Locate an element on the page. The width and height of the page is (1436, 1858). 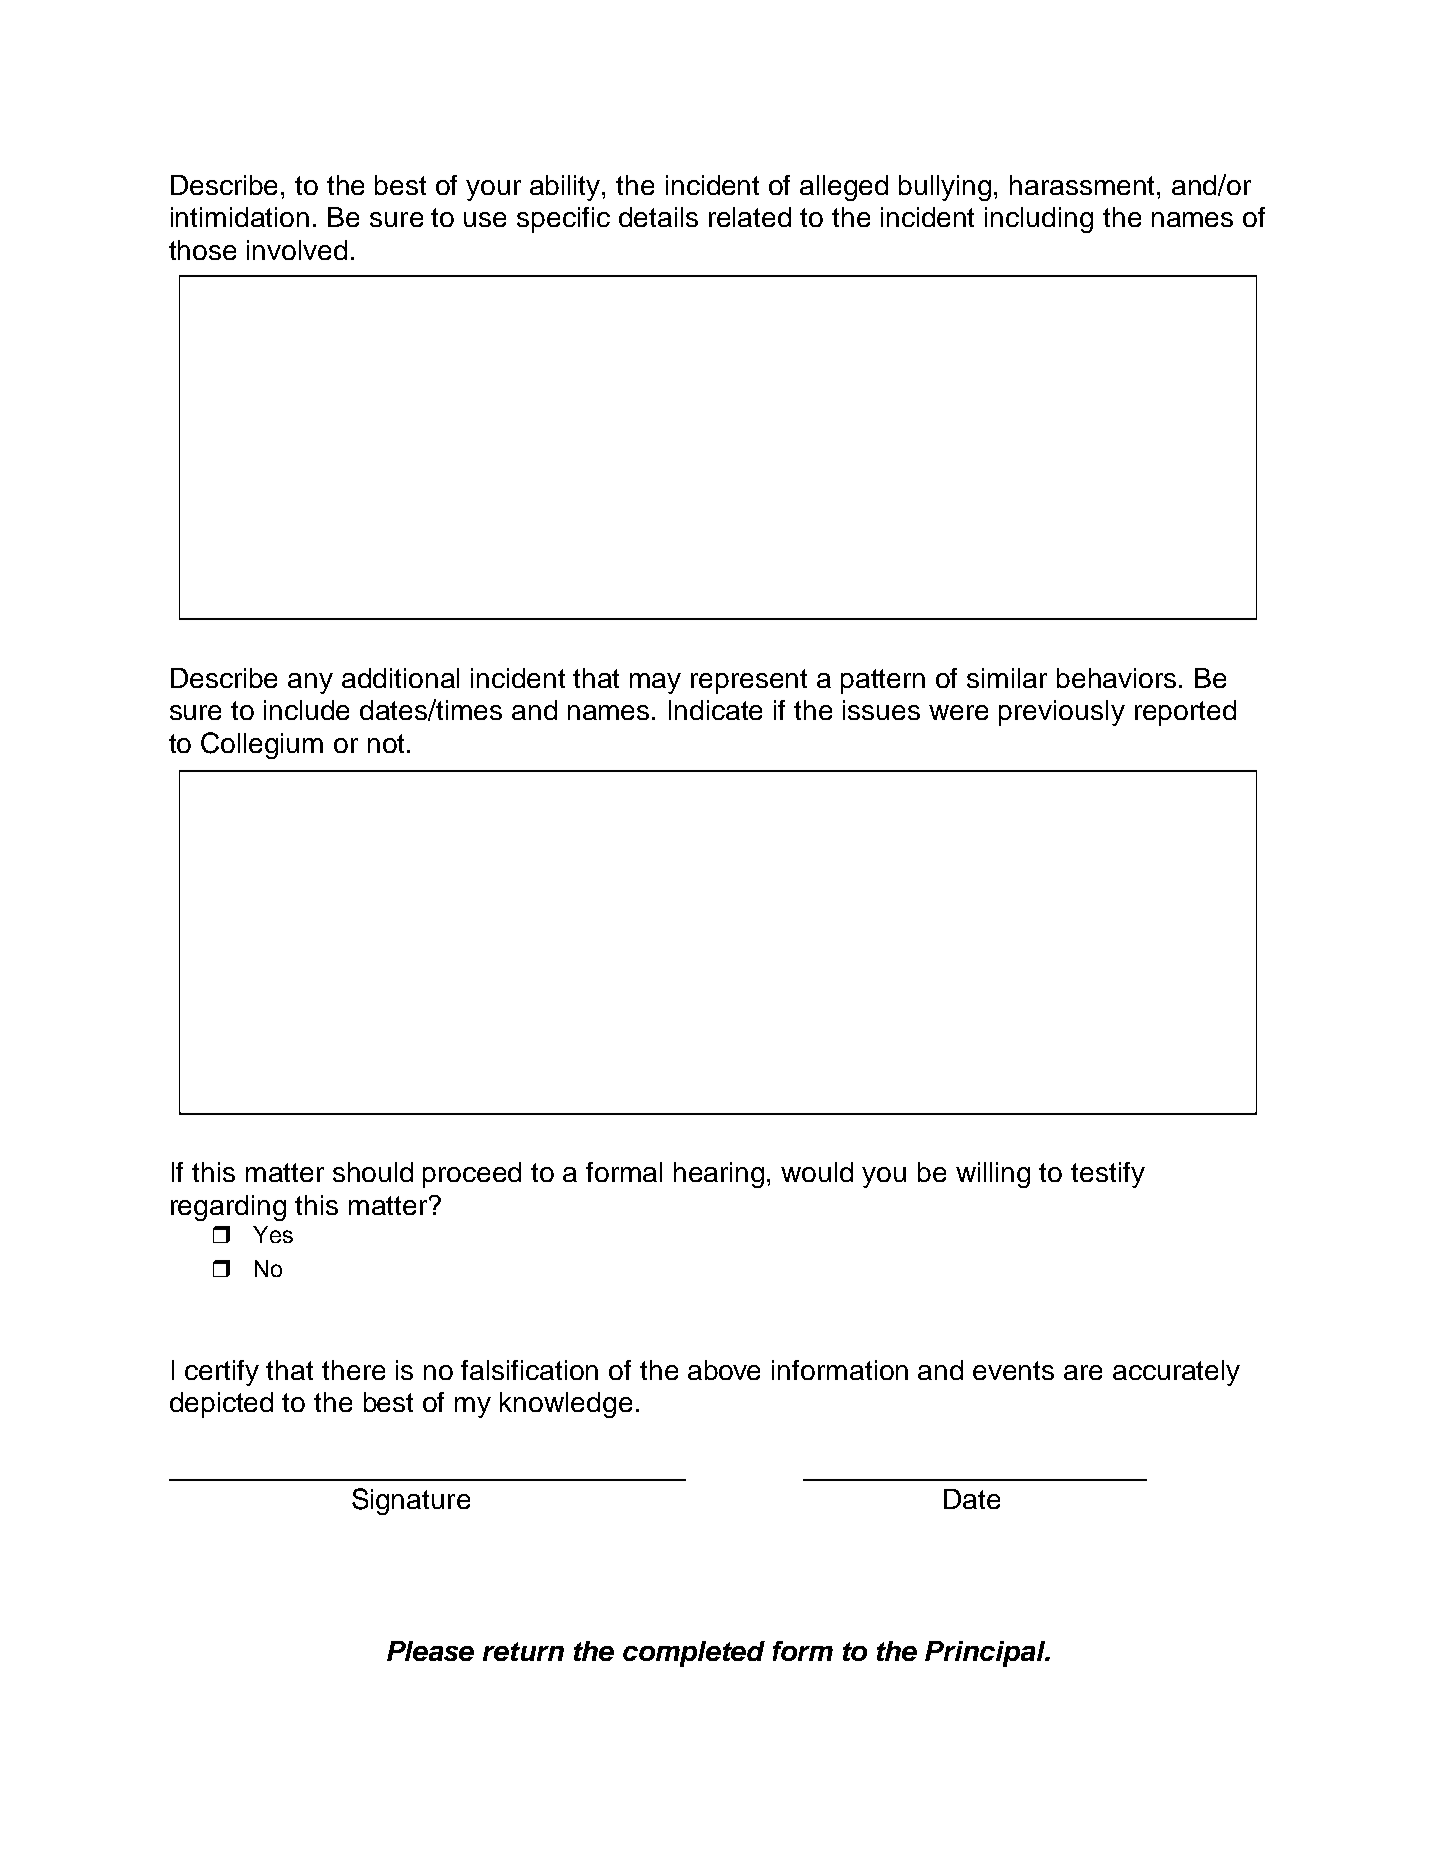
should is located at coordinates (373, 1172).
